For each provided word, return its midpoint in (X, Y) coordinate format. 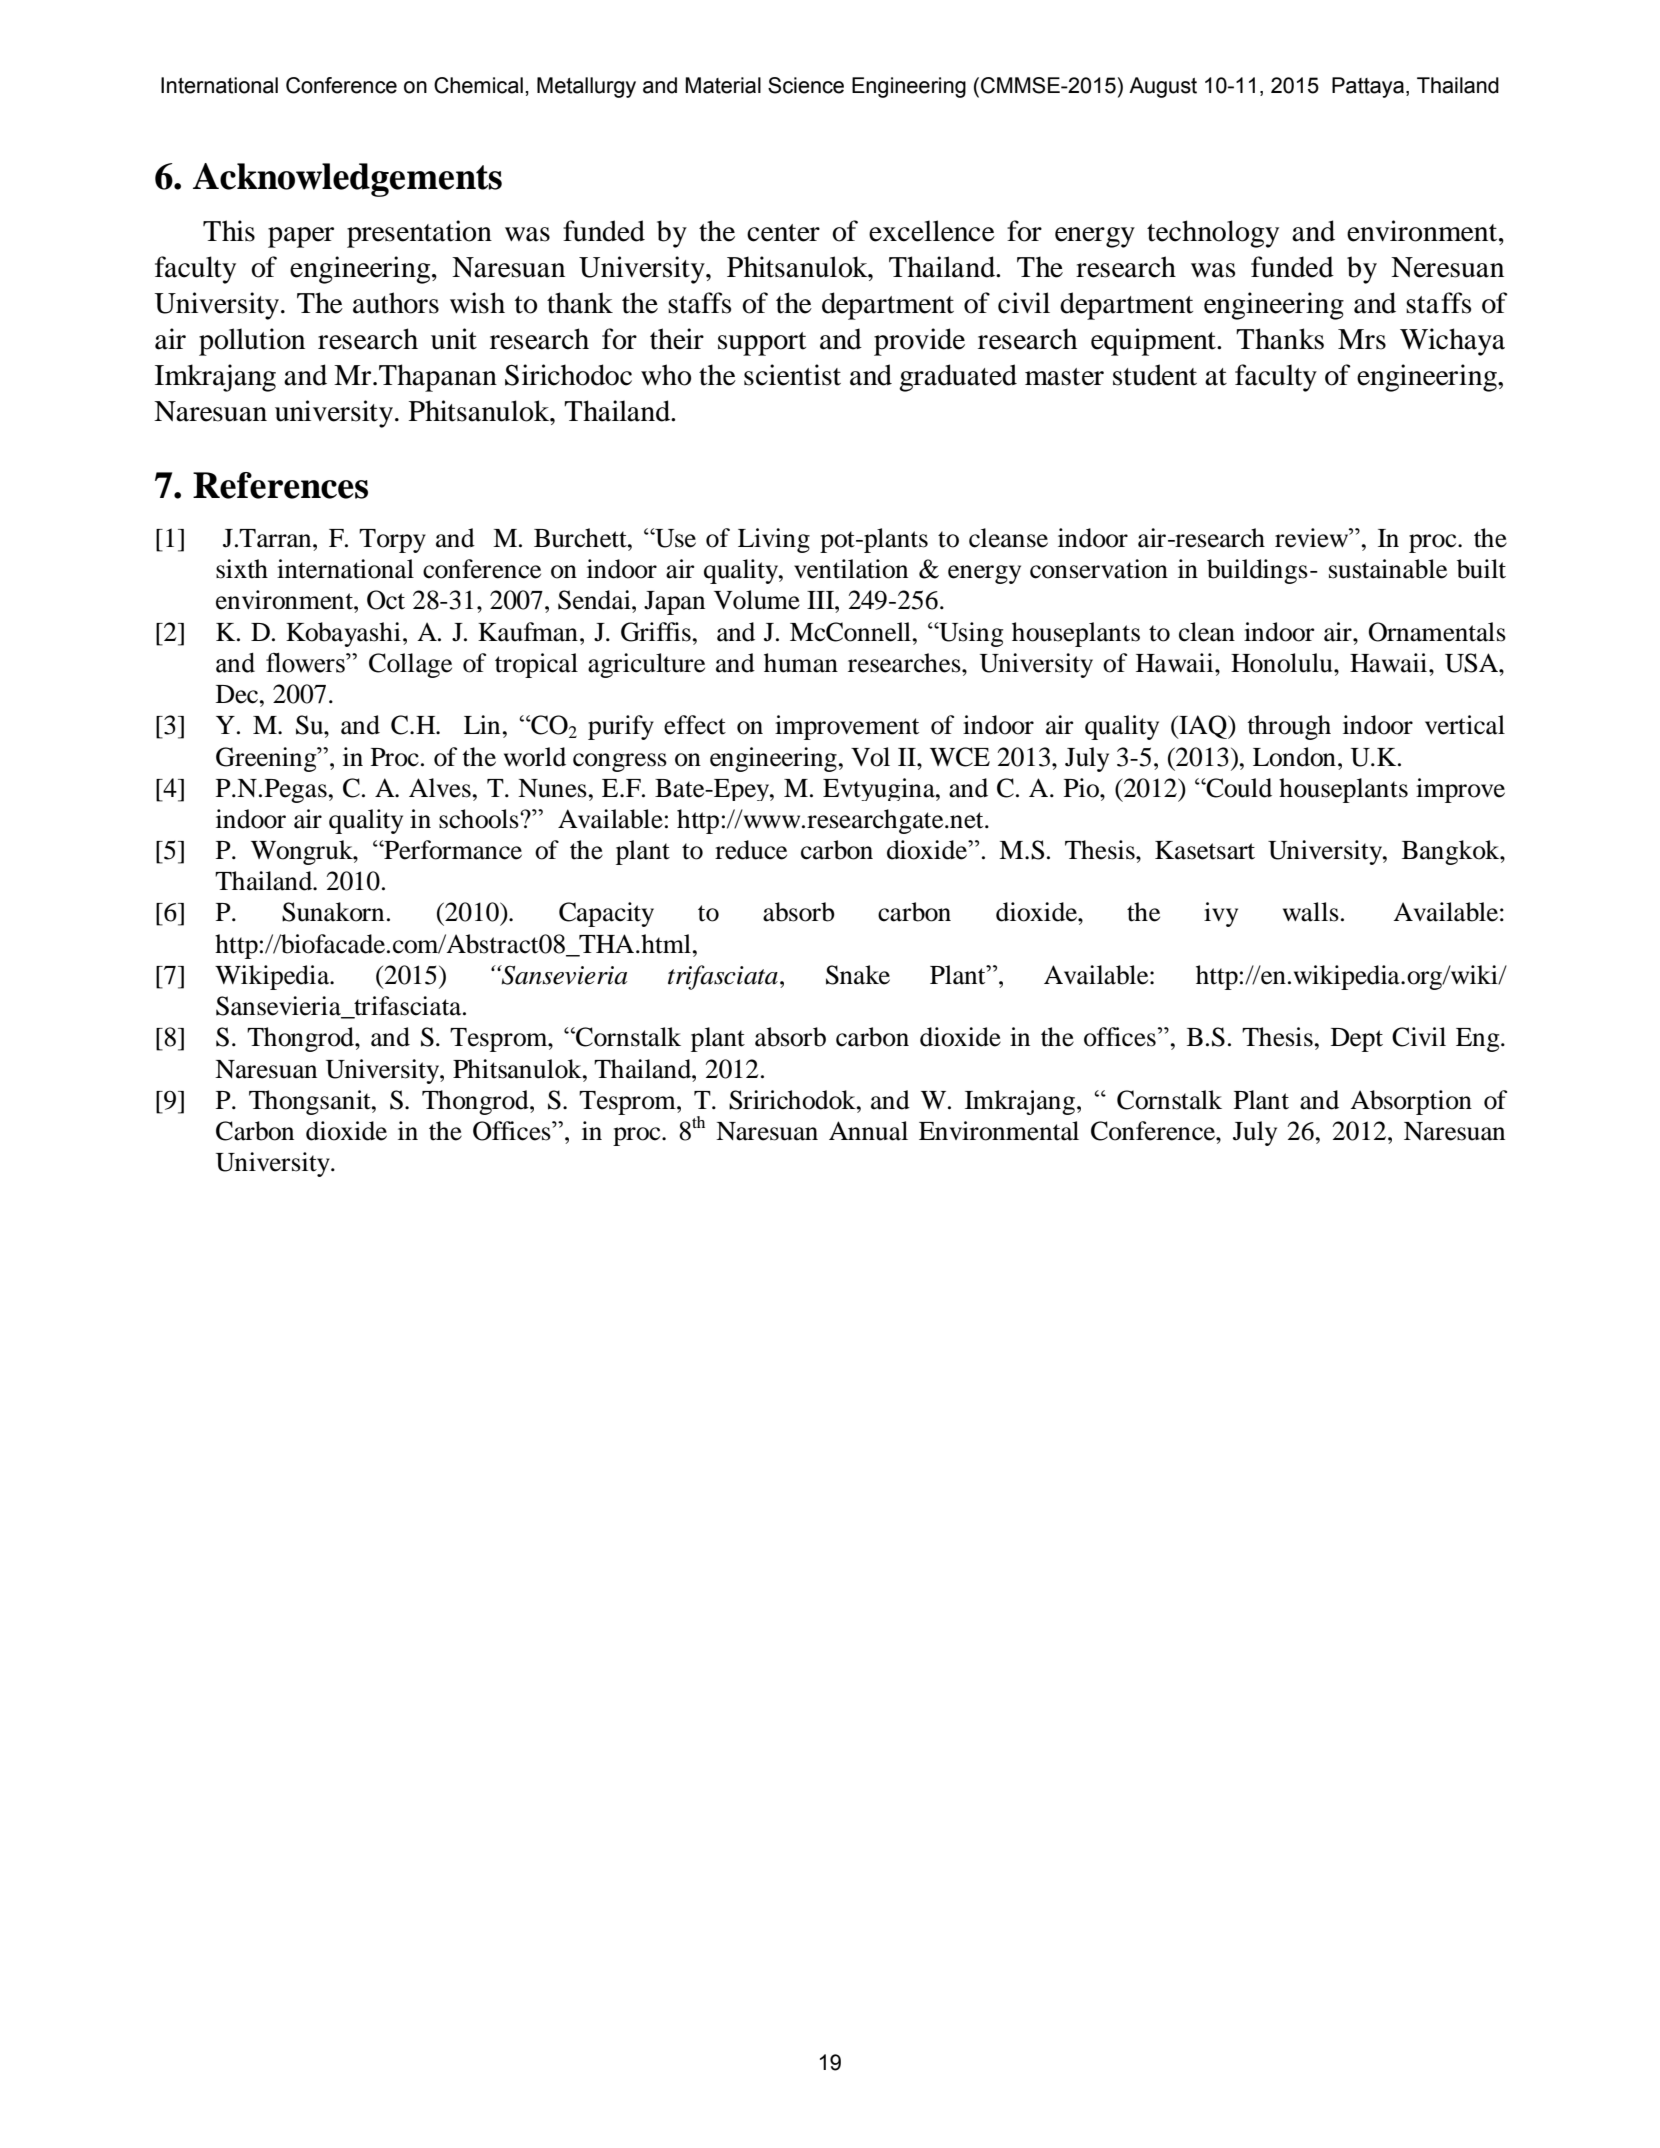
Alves (440, 788)
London (1294, 757)
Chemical (478, 85)
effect (695, 725)
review (1312, 538)
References (280, 485)
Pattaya (1368, 87)
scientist (792, 375)
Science (806, 85)
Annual (868, 1131)
